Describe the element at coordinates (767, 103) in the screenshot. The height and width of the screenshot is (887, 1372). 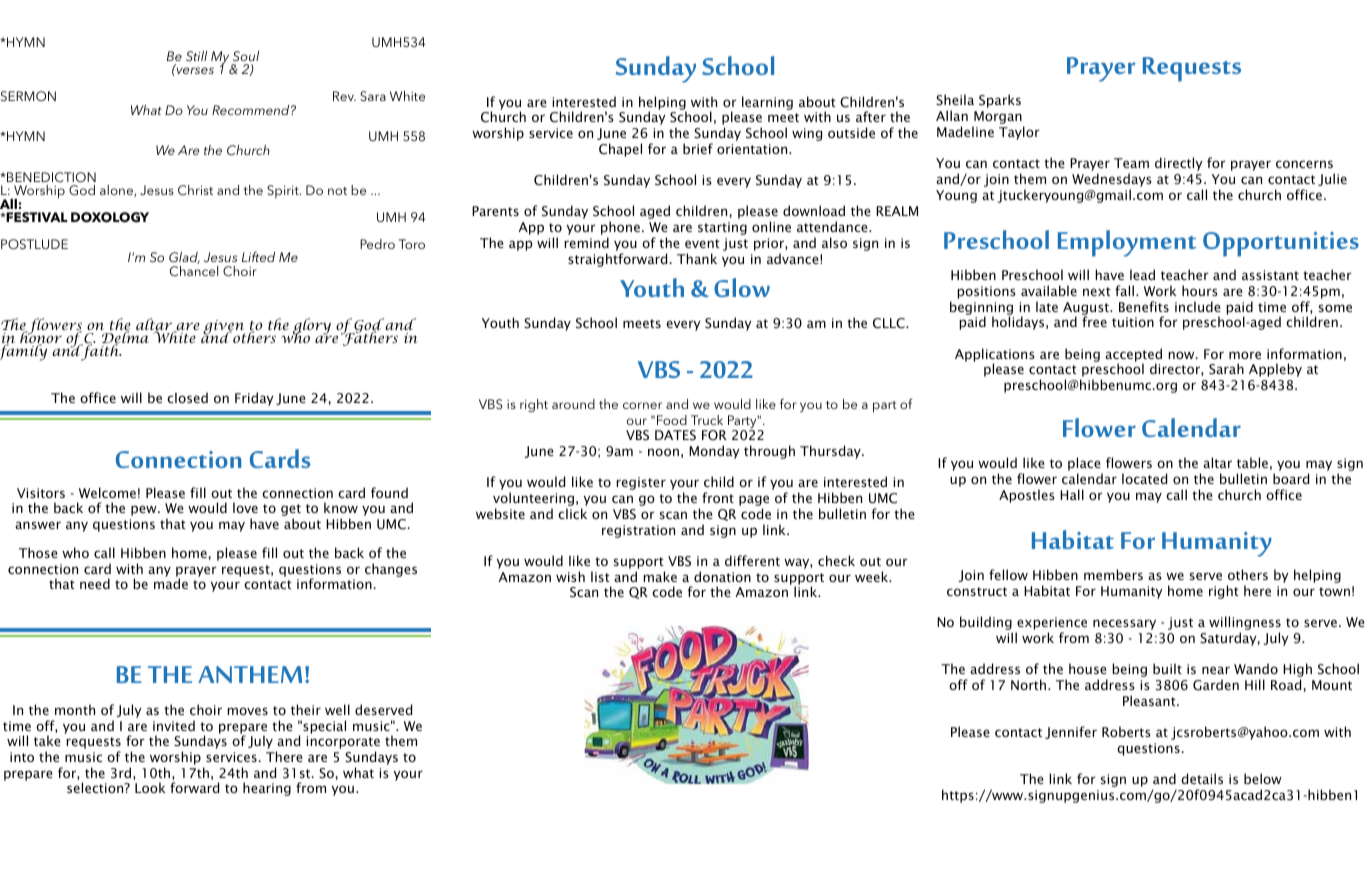
I see `learning` at that location.
